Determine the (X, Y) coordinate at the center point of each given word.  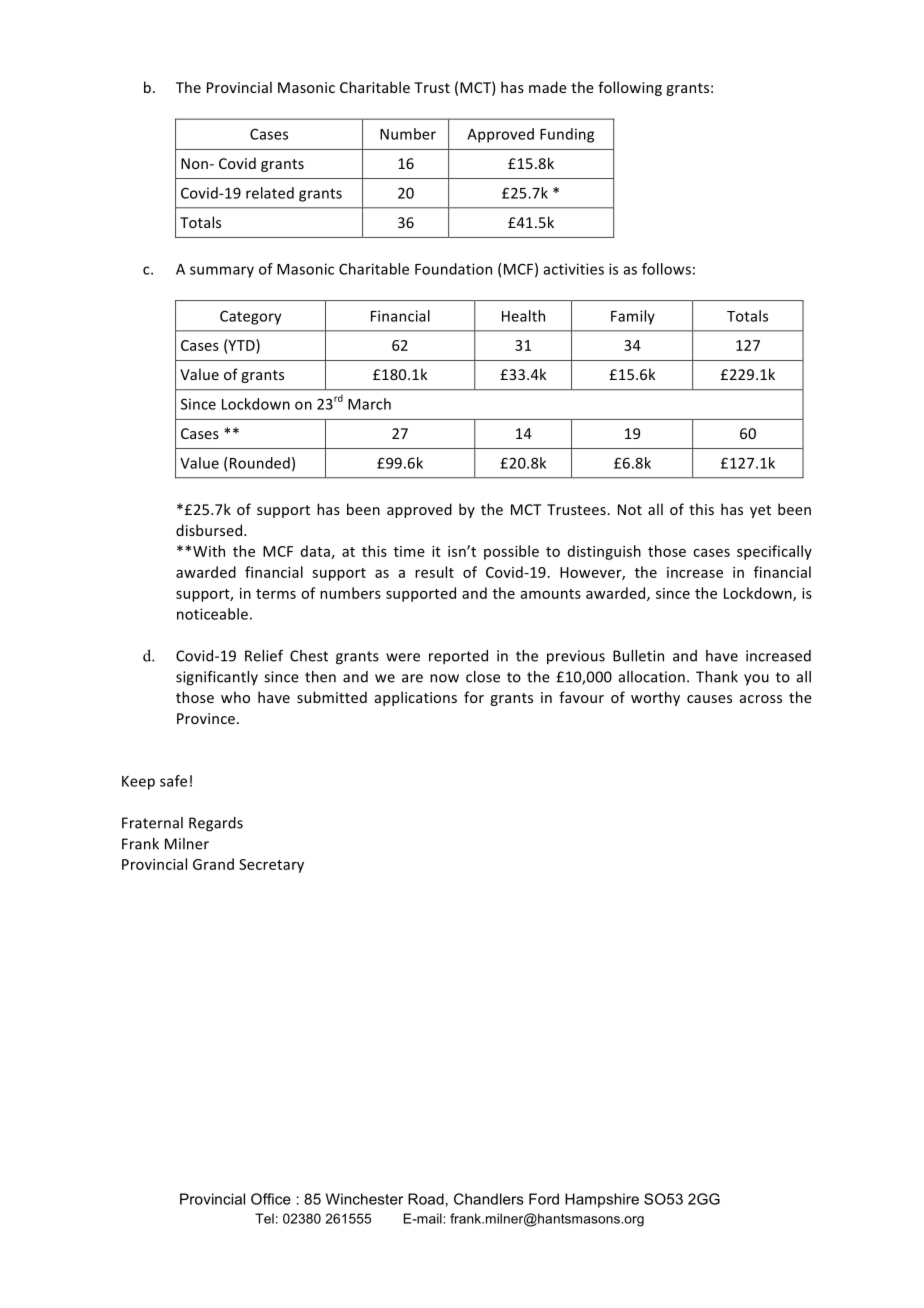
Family (633, 317)
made (548, 87)
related (270, 193)
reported (458, 657)
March (369, 404)
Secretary (271, 866)
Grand (213, 864)
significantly (217, 678)
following (630, 88)
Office (271, 1199)
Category (250, 318)
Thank (717, 677)
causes (709, 699)
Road (426, 1199)
